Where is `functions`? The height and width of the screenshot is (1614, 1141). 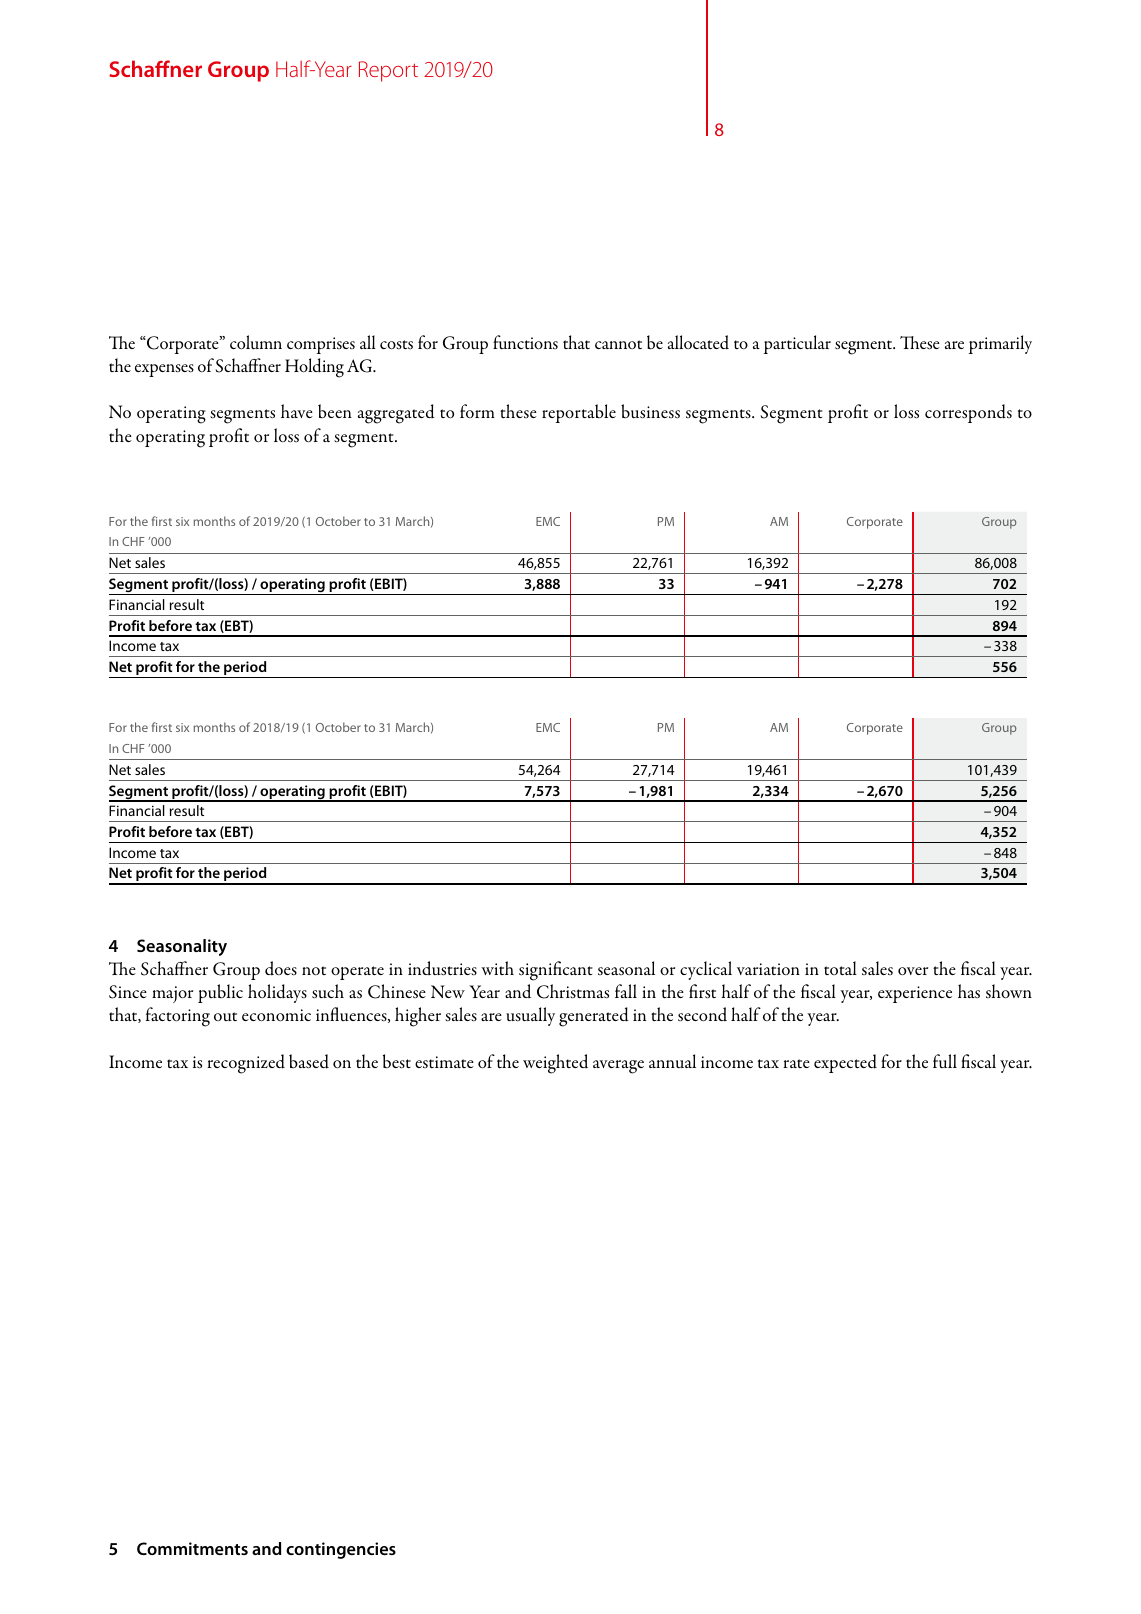 functions is located at coordinates (525, 342).
